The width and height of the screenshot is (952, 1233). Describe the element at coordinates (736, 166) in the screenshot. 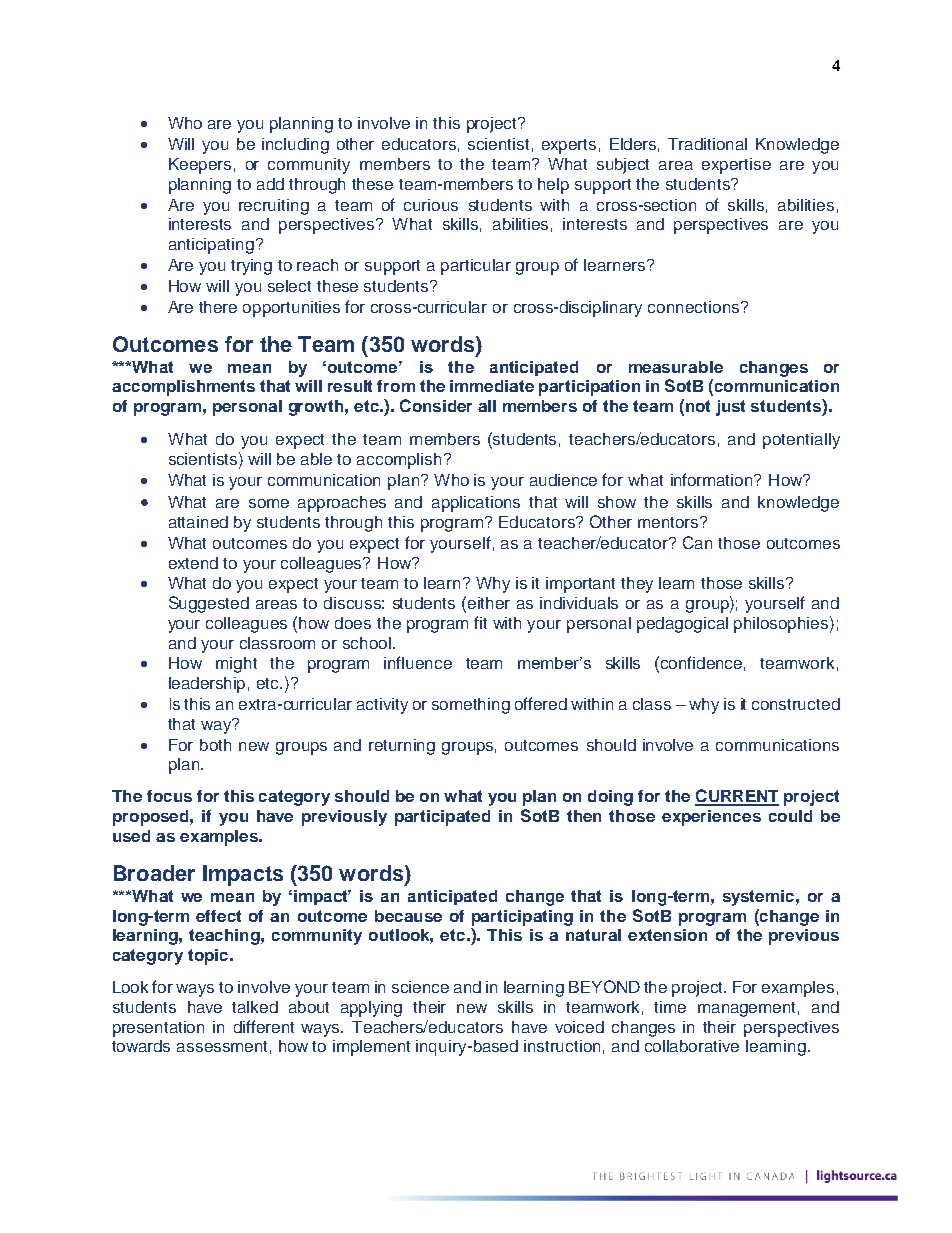

I see `expertise` at that location.
